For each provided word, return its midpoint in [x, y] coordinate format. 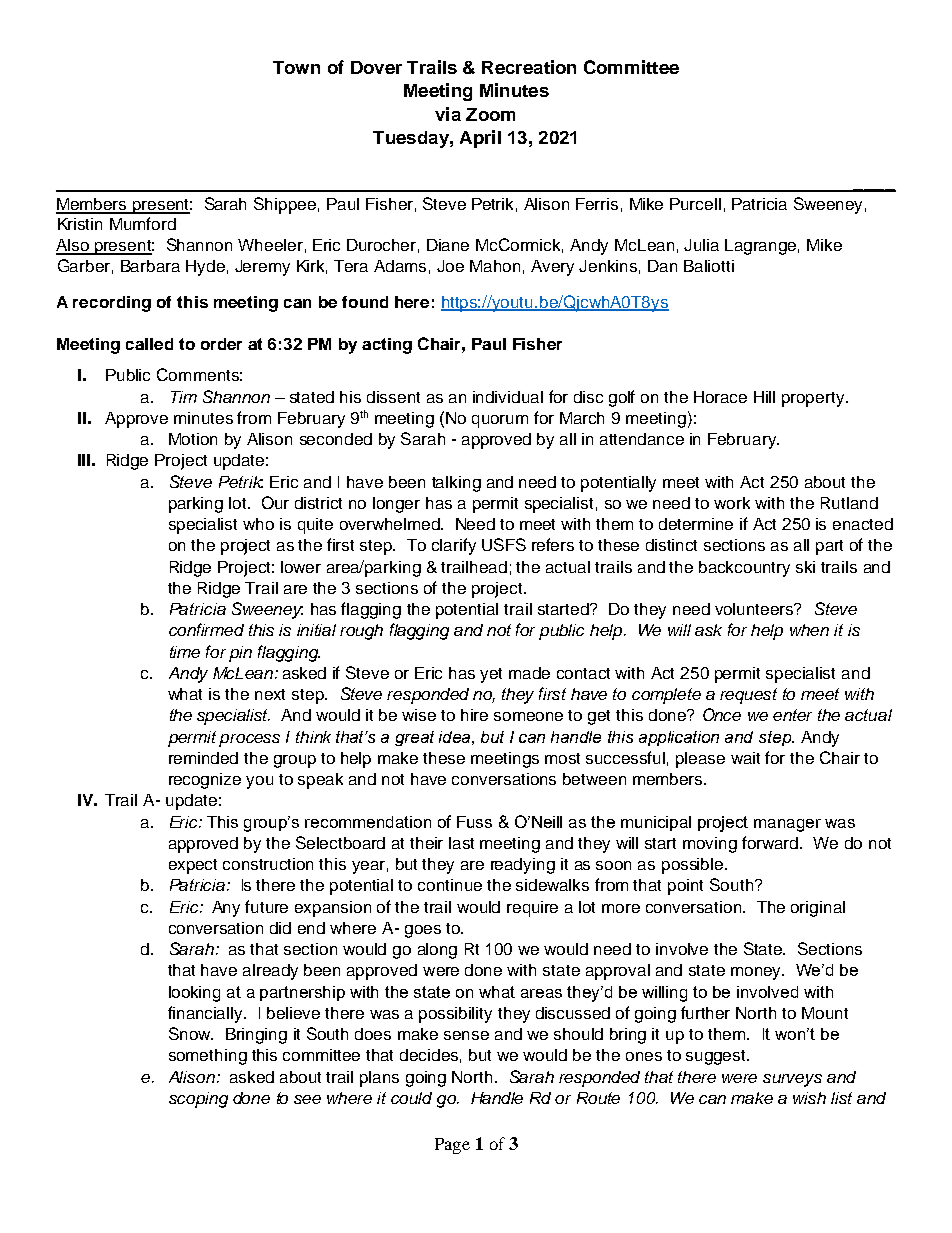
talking [456, 484]
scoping [198, 1100]
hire [474, 715]
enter [792, 715]
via [448, 114]
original [818, 909]
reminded [203, 758]
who [258, 524]
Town [296, 67]
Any [226, 909]
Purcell [695, 204]
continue [450, 885]
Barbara [150, 266]
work [732, 503]
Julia [701, 245]
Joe [450, 266]
